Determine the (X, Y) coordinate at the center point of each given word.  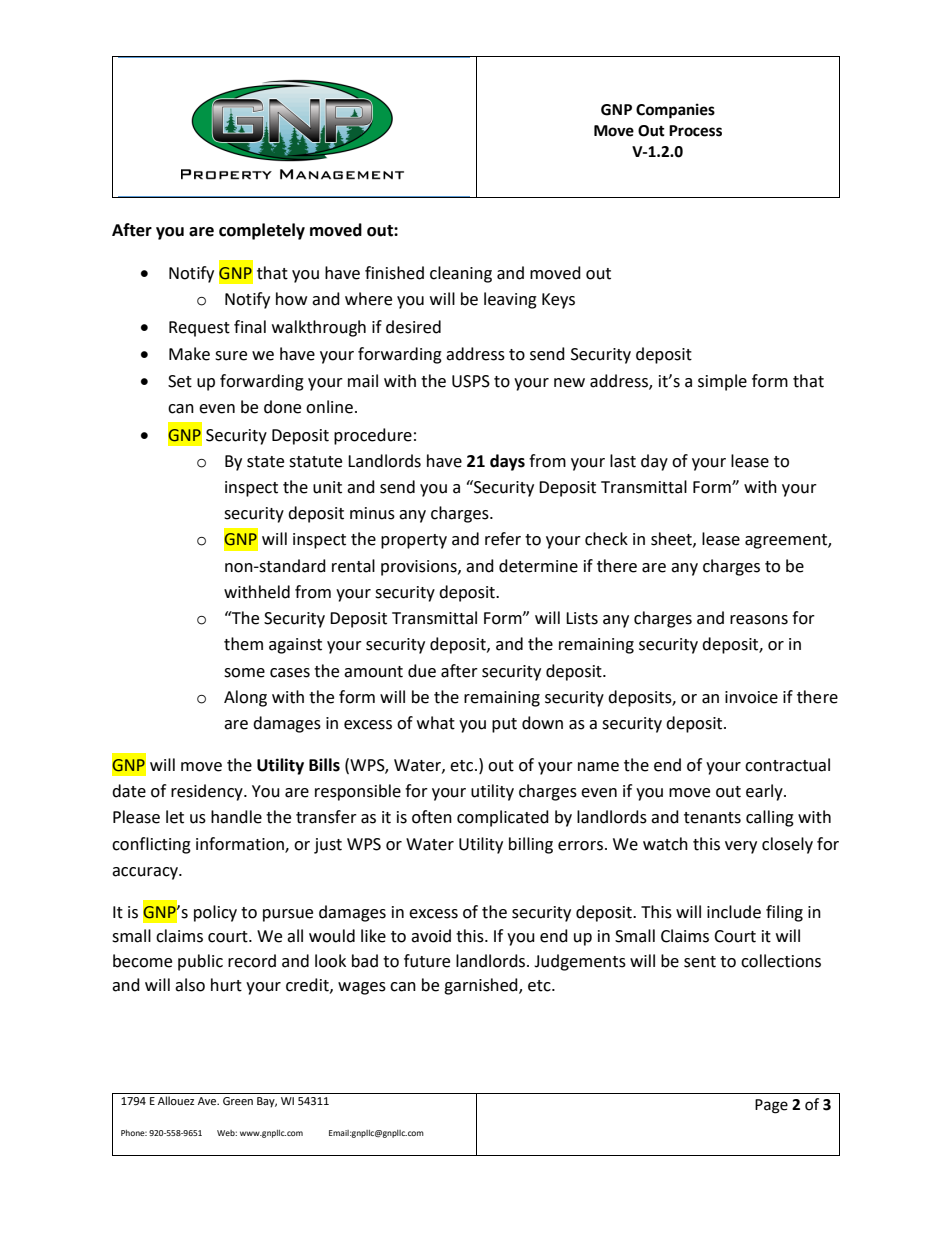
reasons (759, 620)
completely (262, 231)
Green (238, 1101)
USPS (471, 381)
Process (695, 131)
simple (722, 382)
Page (771, 1106)
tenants (712, 818)
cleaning (461, 274)
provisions (420, 568)
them (243, 644)
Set (180, 381)
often (432, 817)
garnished (482, 986)
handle (236, 817)
